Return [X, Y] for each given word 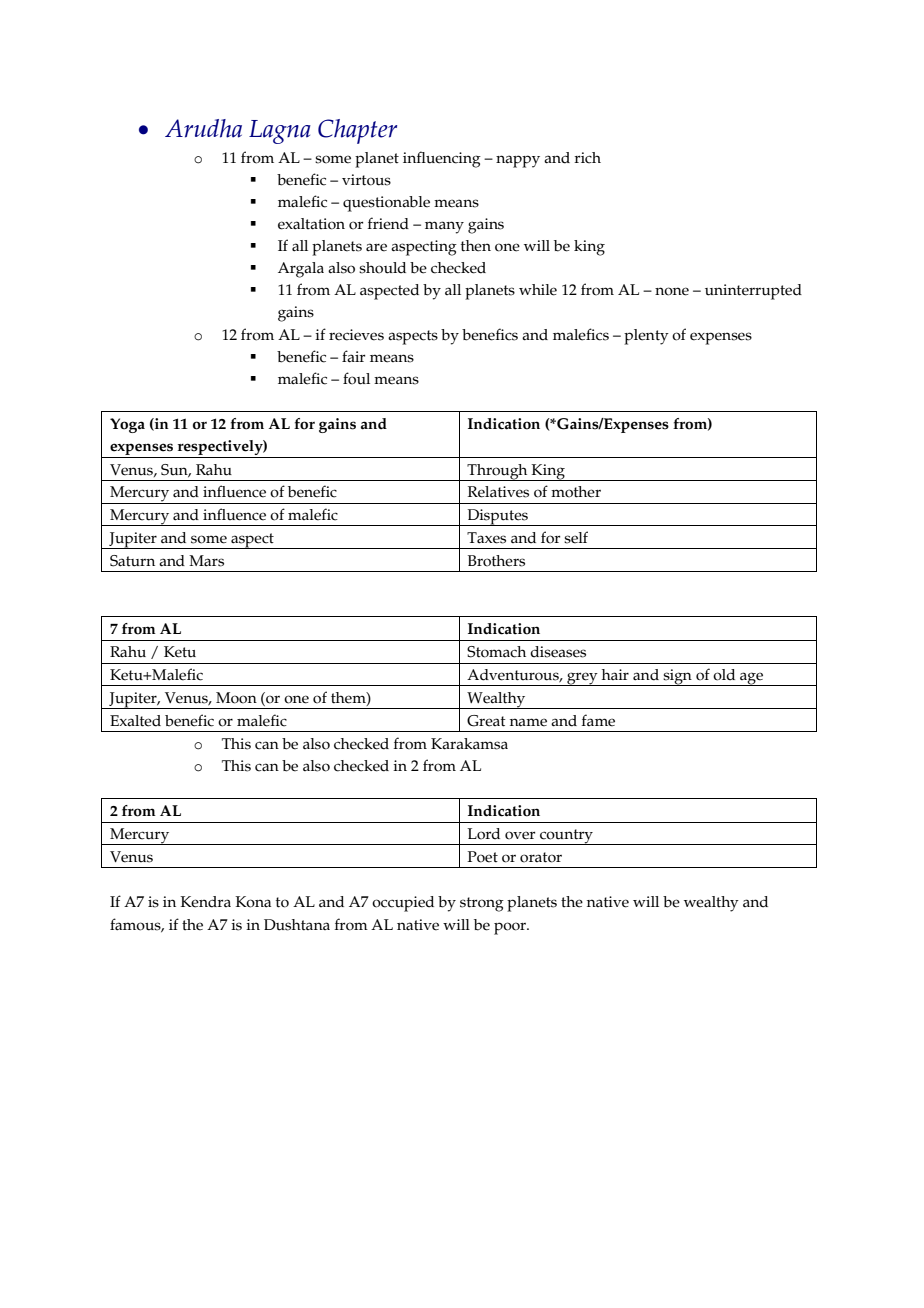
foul [356, 378]
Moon [236, 698]
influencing [442, 159]
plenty [646, 337]
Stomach [496, 652]
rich [587, 158]
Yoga [127, 425]
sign [677, 677]
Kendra [205, 902]
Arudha [203, 128]
